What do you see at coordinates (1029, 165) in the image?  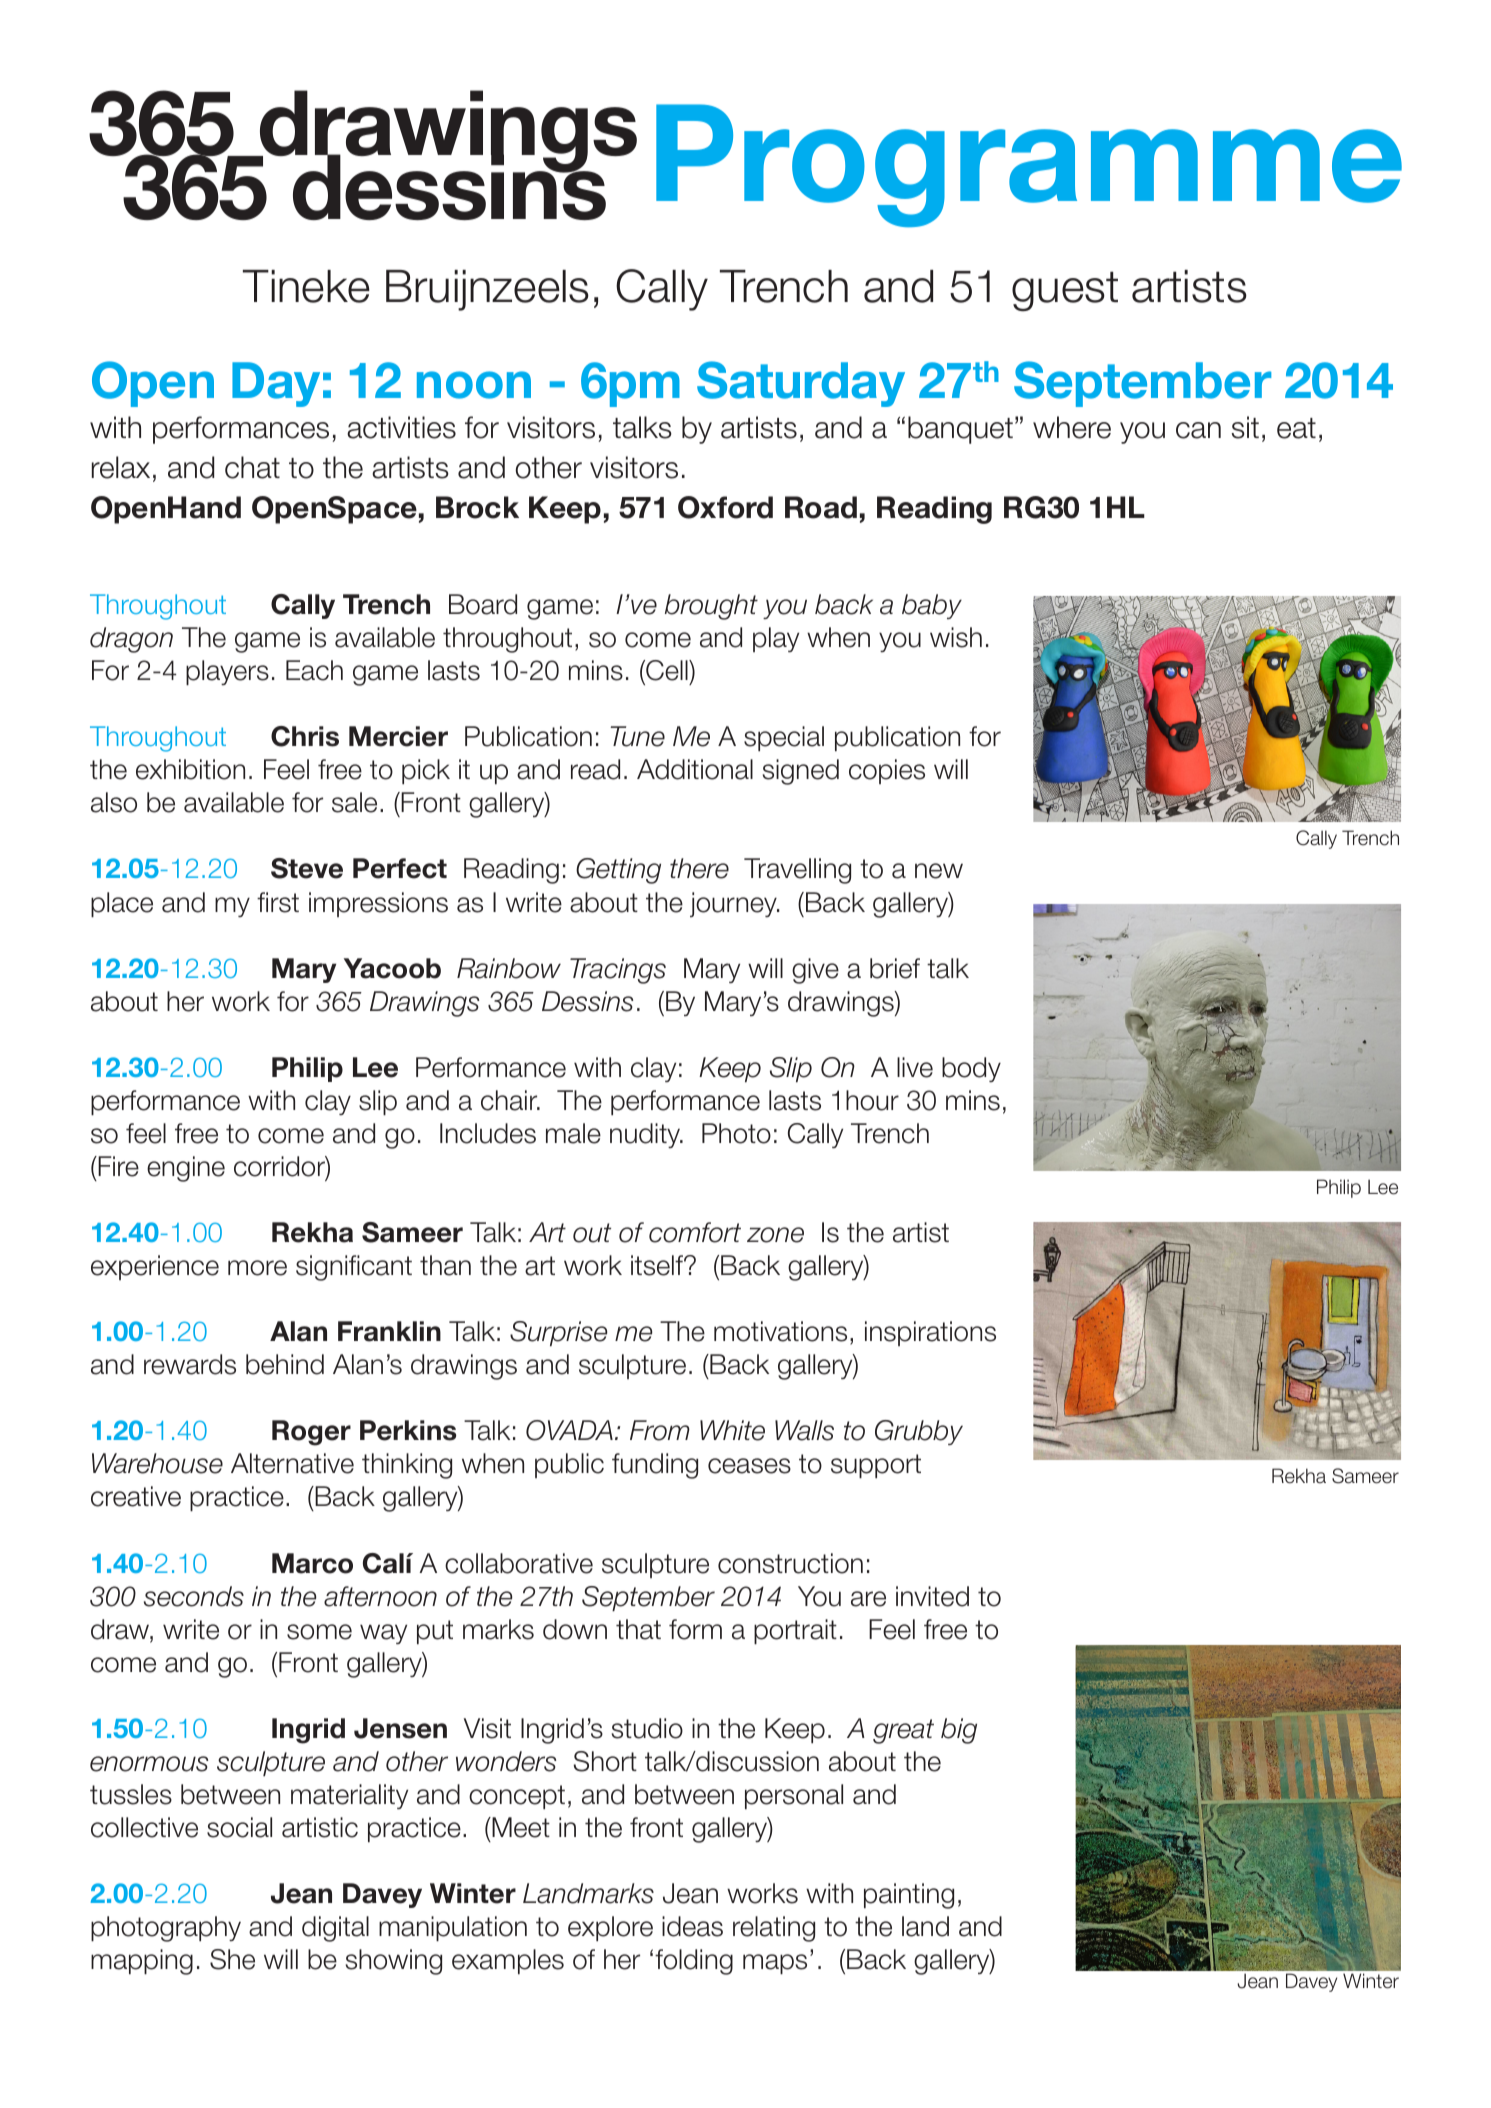 I see `Programme` at bounding box center [1029, 165].
